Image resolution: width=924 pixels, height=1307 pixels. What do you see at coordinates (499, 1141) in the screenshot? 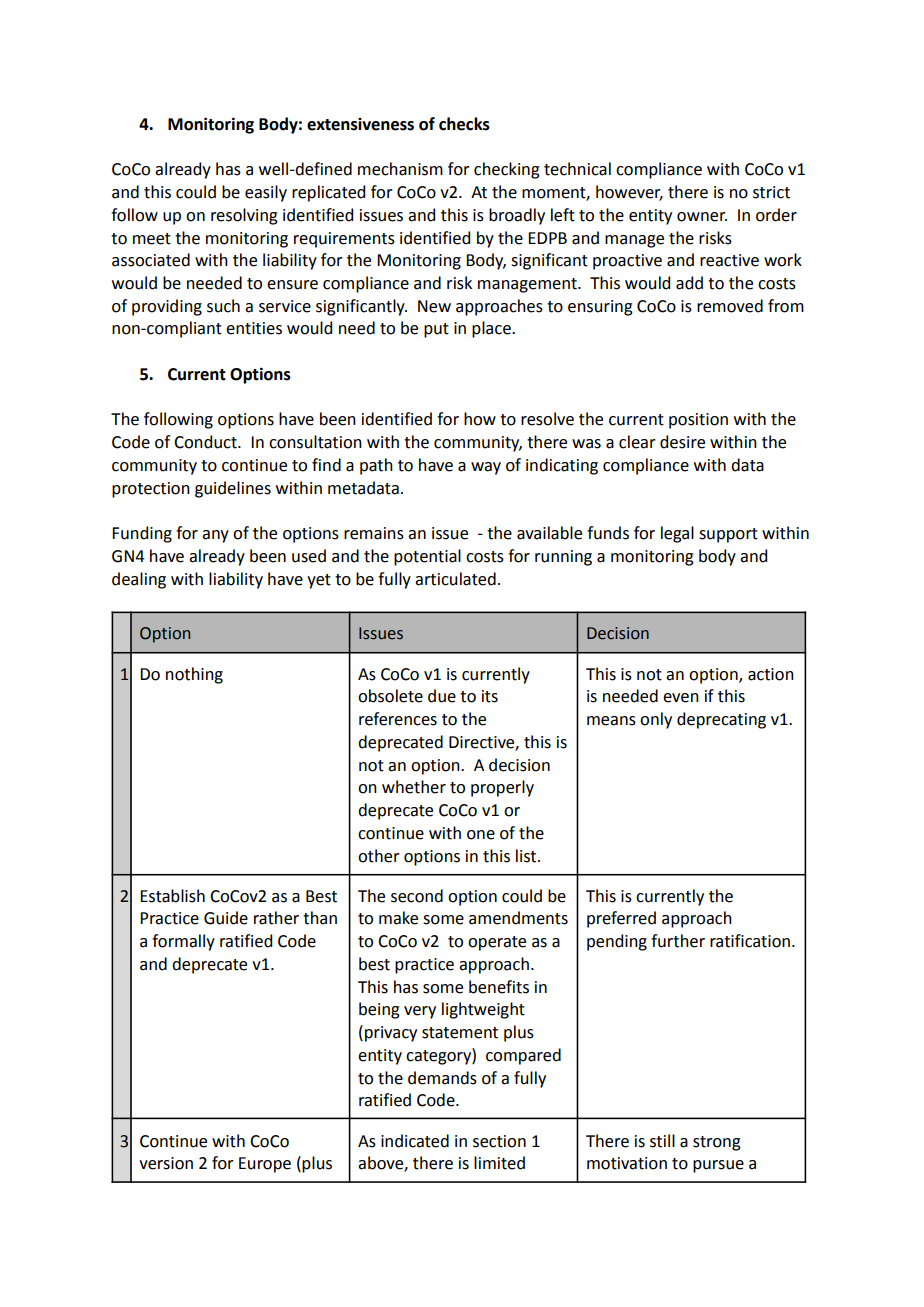
I see `section` at bounding box center [499, 1141].
